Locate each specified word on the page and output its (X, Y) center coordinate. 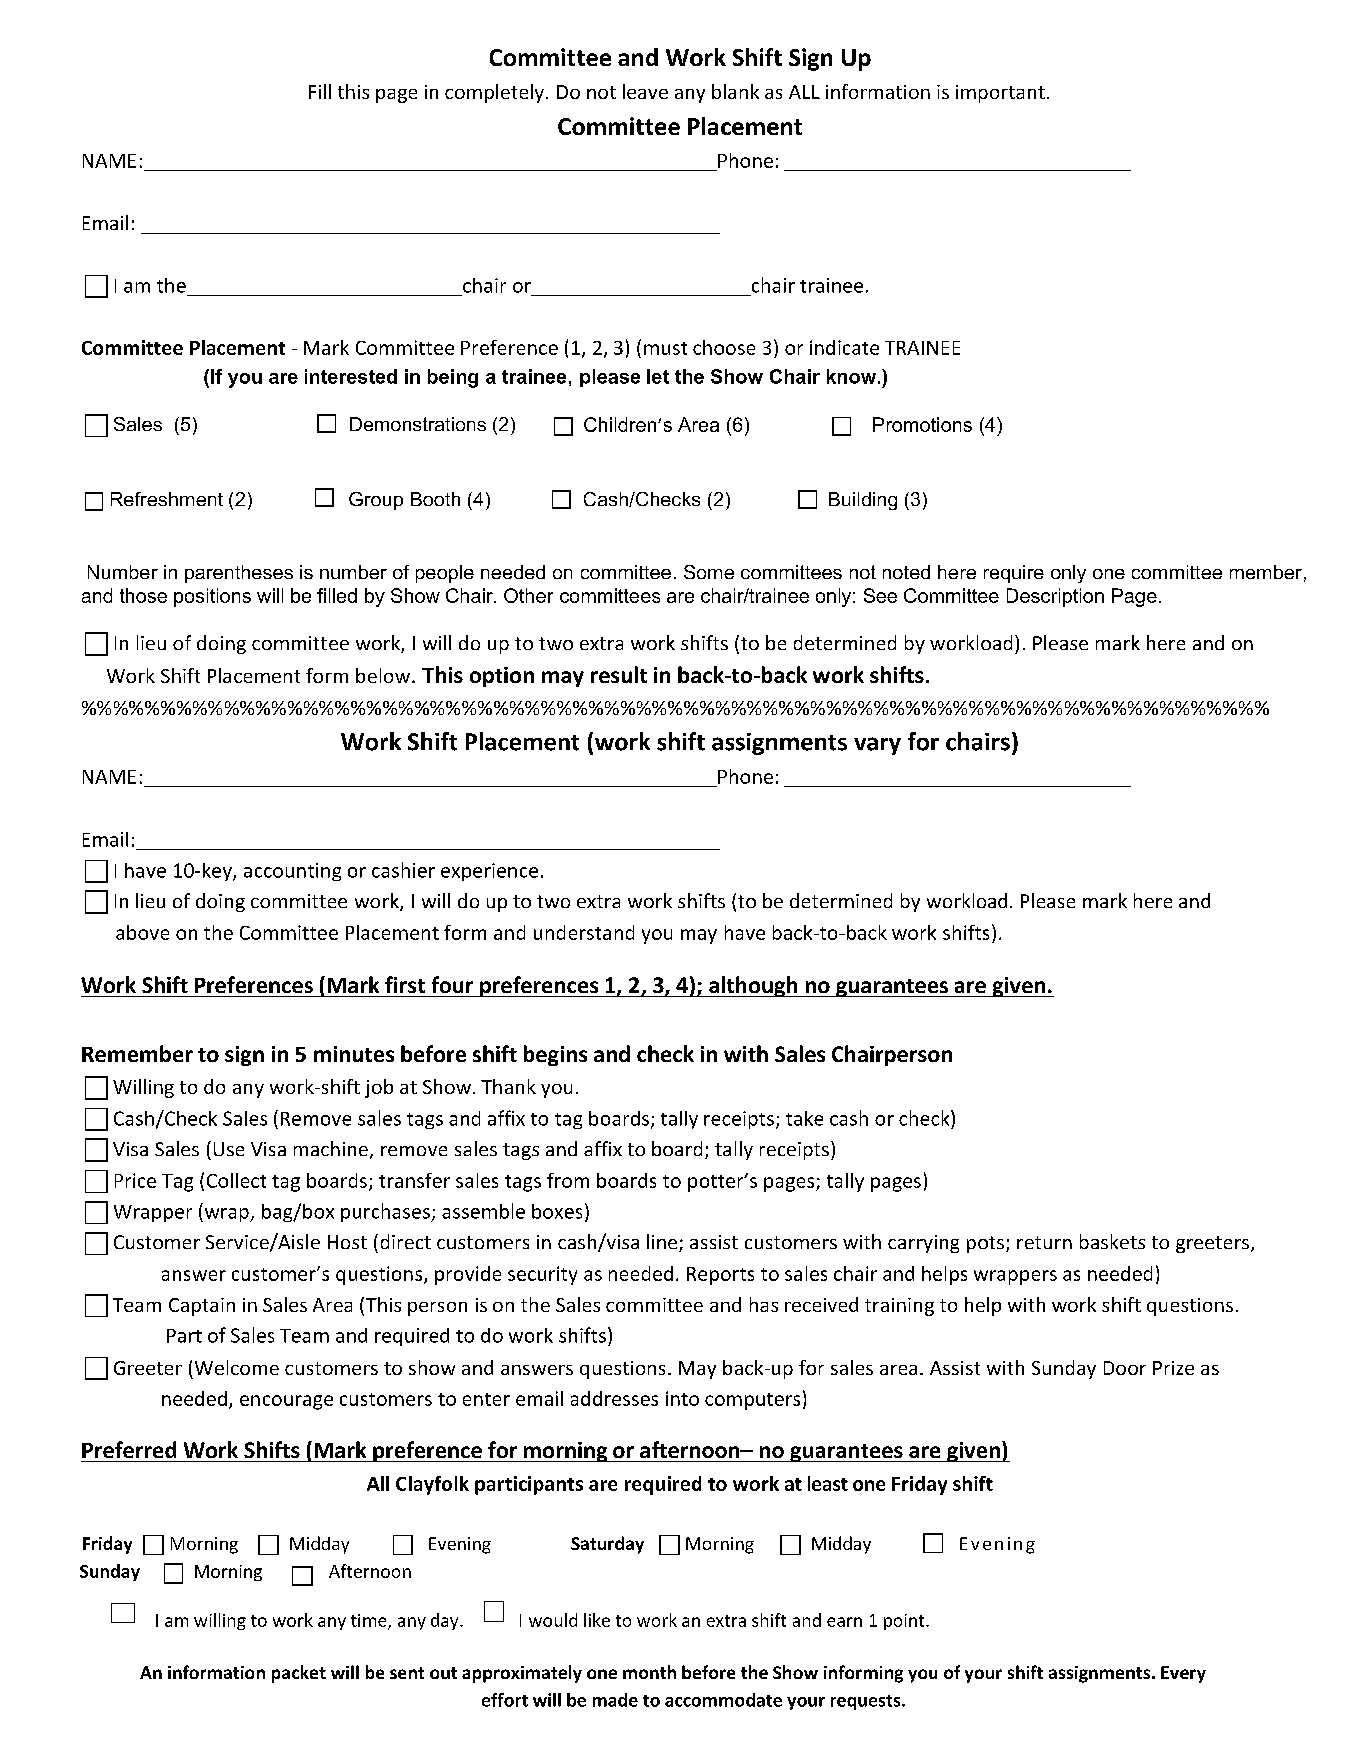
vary (877, 746)
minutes (354, 1054)
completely (494, 93)
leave (645, 91)
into (682, 1398)
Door (1125, 1368)
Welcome (237, 1367)
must (665, 348)
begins (555, 1055)
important (1000, 94)
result (619, 674)
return (1044, 1242)
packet (299, 1674)
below (383, 675)
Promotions (922, 424)
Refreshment (167, 499)
